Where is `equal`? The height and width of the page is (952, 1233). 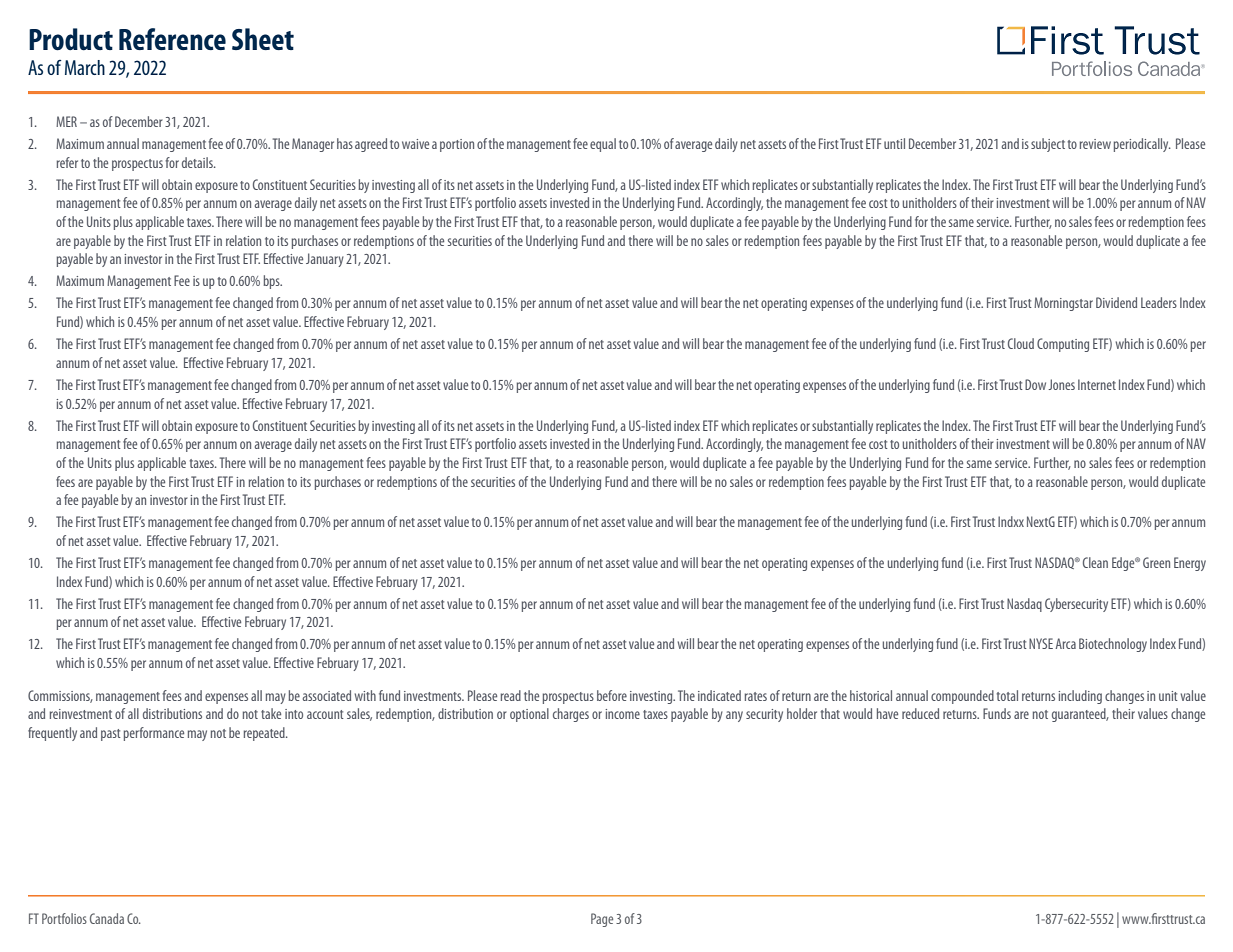 equal is located at coordinates (603, 145).
